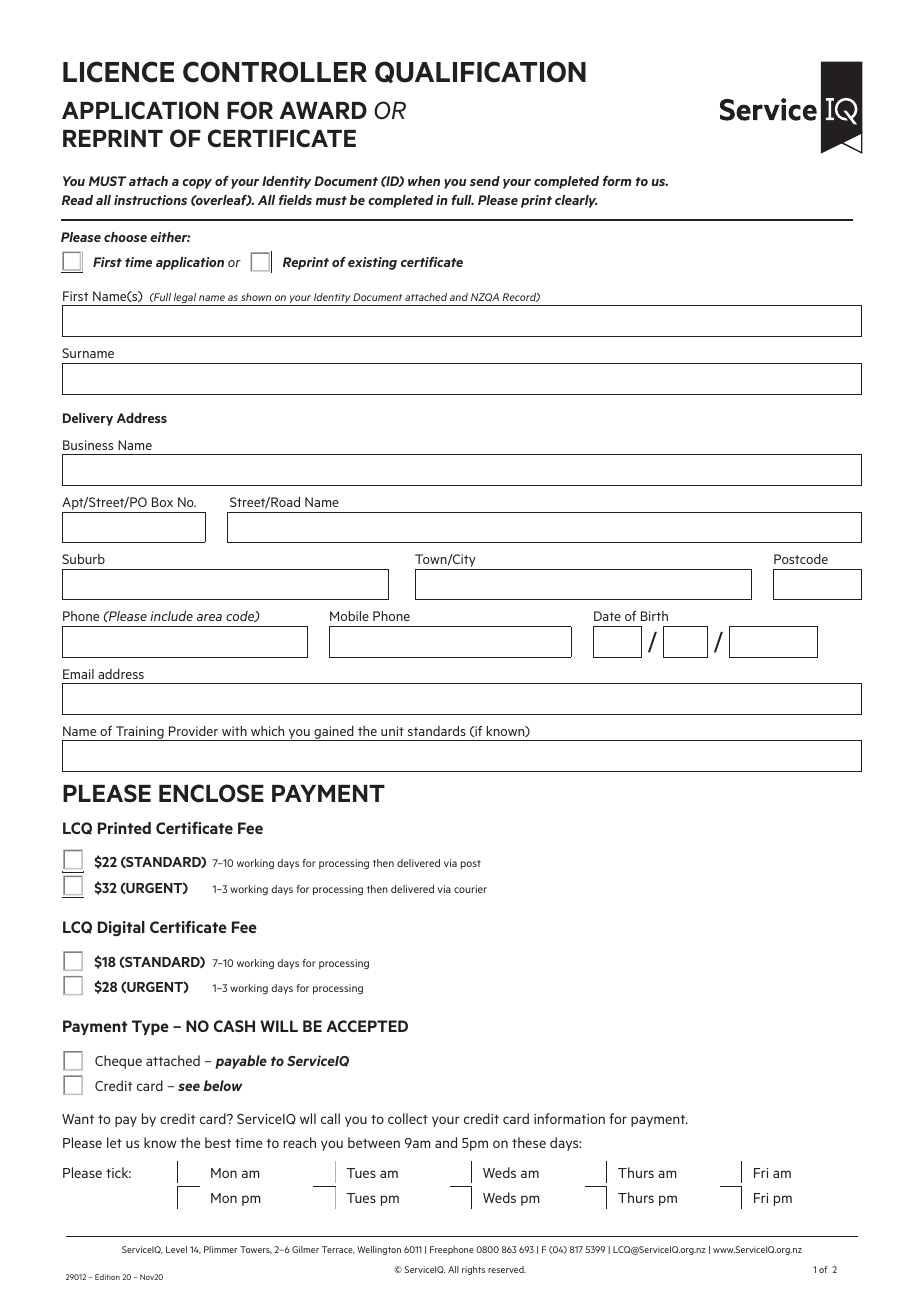 The width and height of the screenshot is (924, 1308). I want to click on LICENCE, so click(118, 72).
